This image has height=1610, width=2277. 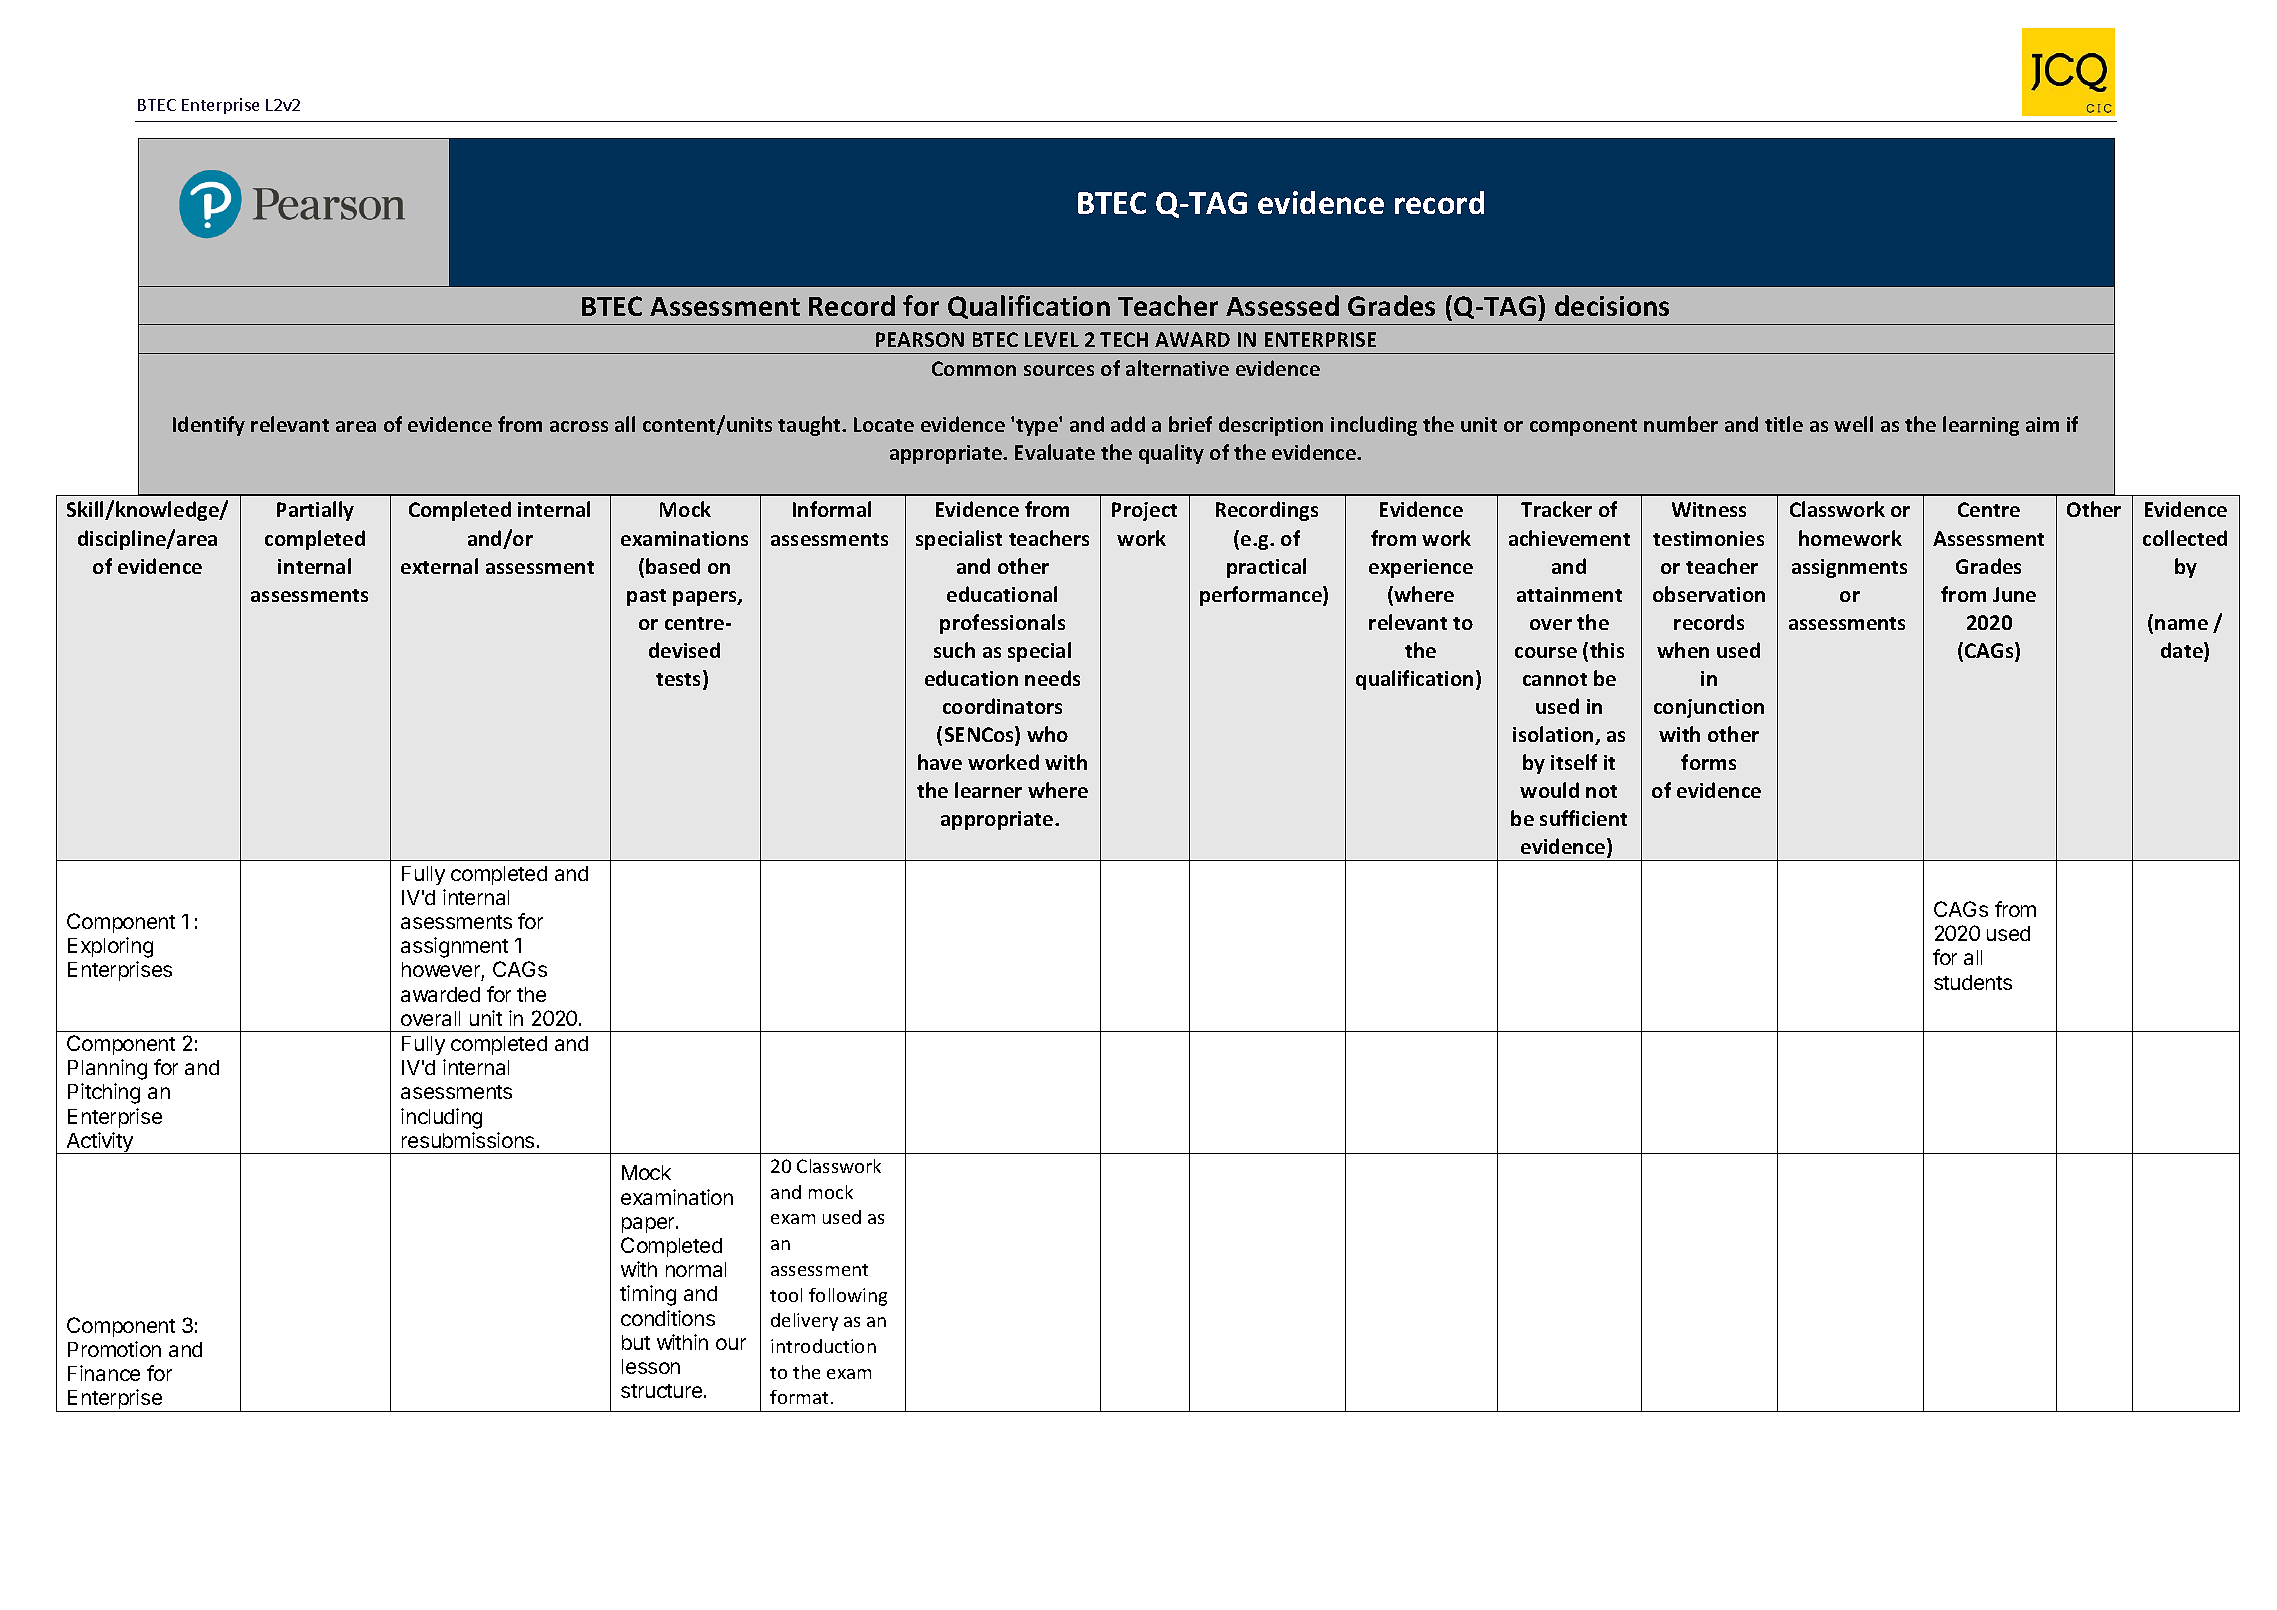 I want to click on Identify, so click(x=209, y=426).
